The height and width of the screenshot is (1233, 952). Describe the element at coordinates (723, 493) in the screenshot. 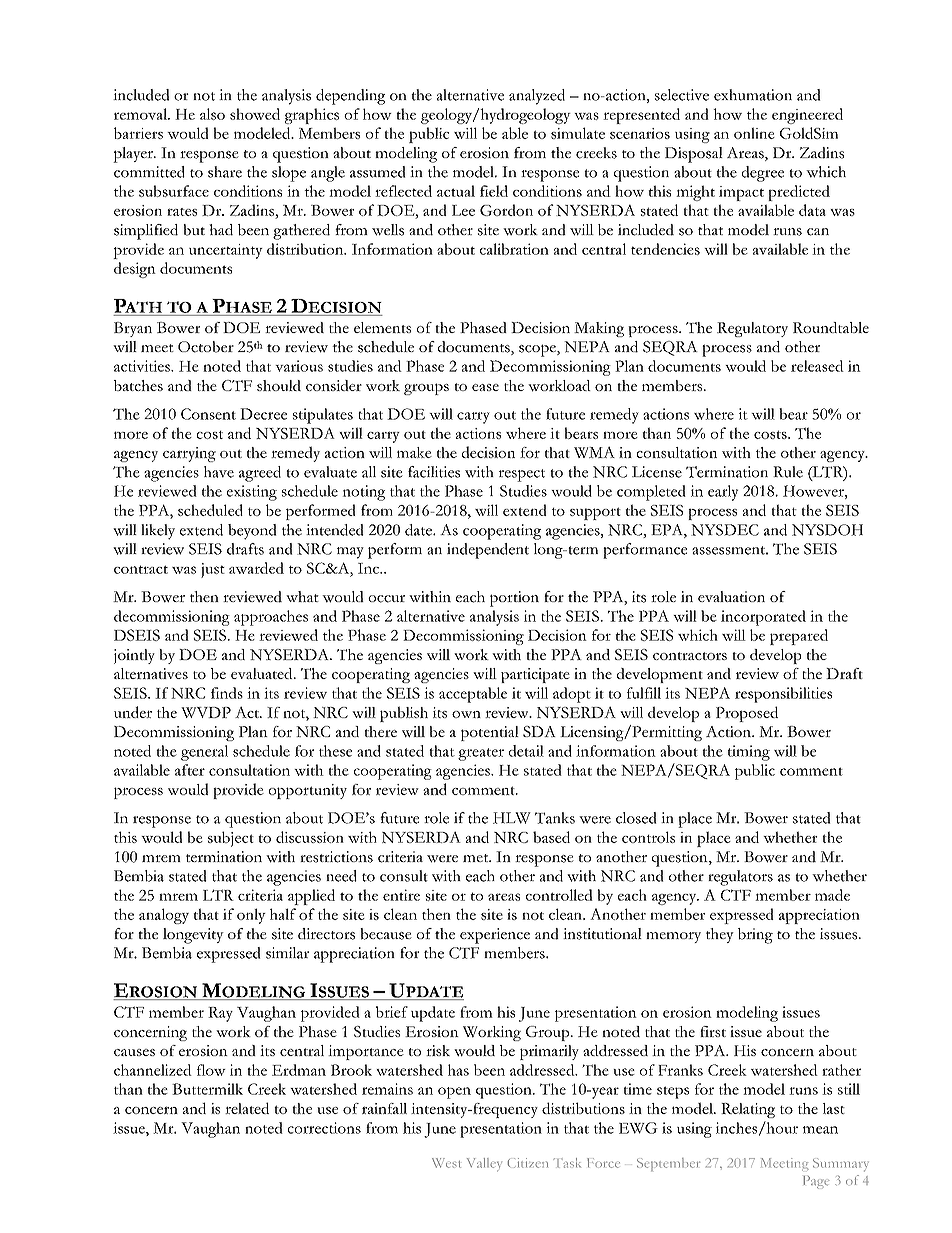

I see `early` at that location.
